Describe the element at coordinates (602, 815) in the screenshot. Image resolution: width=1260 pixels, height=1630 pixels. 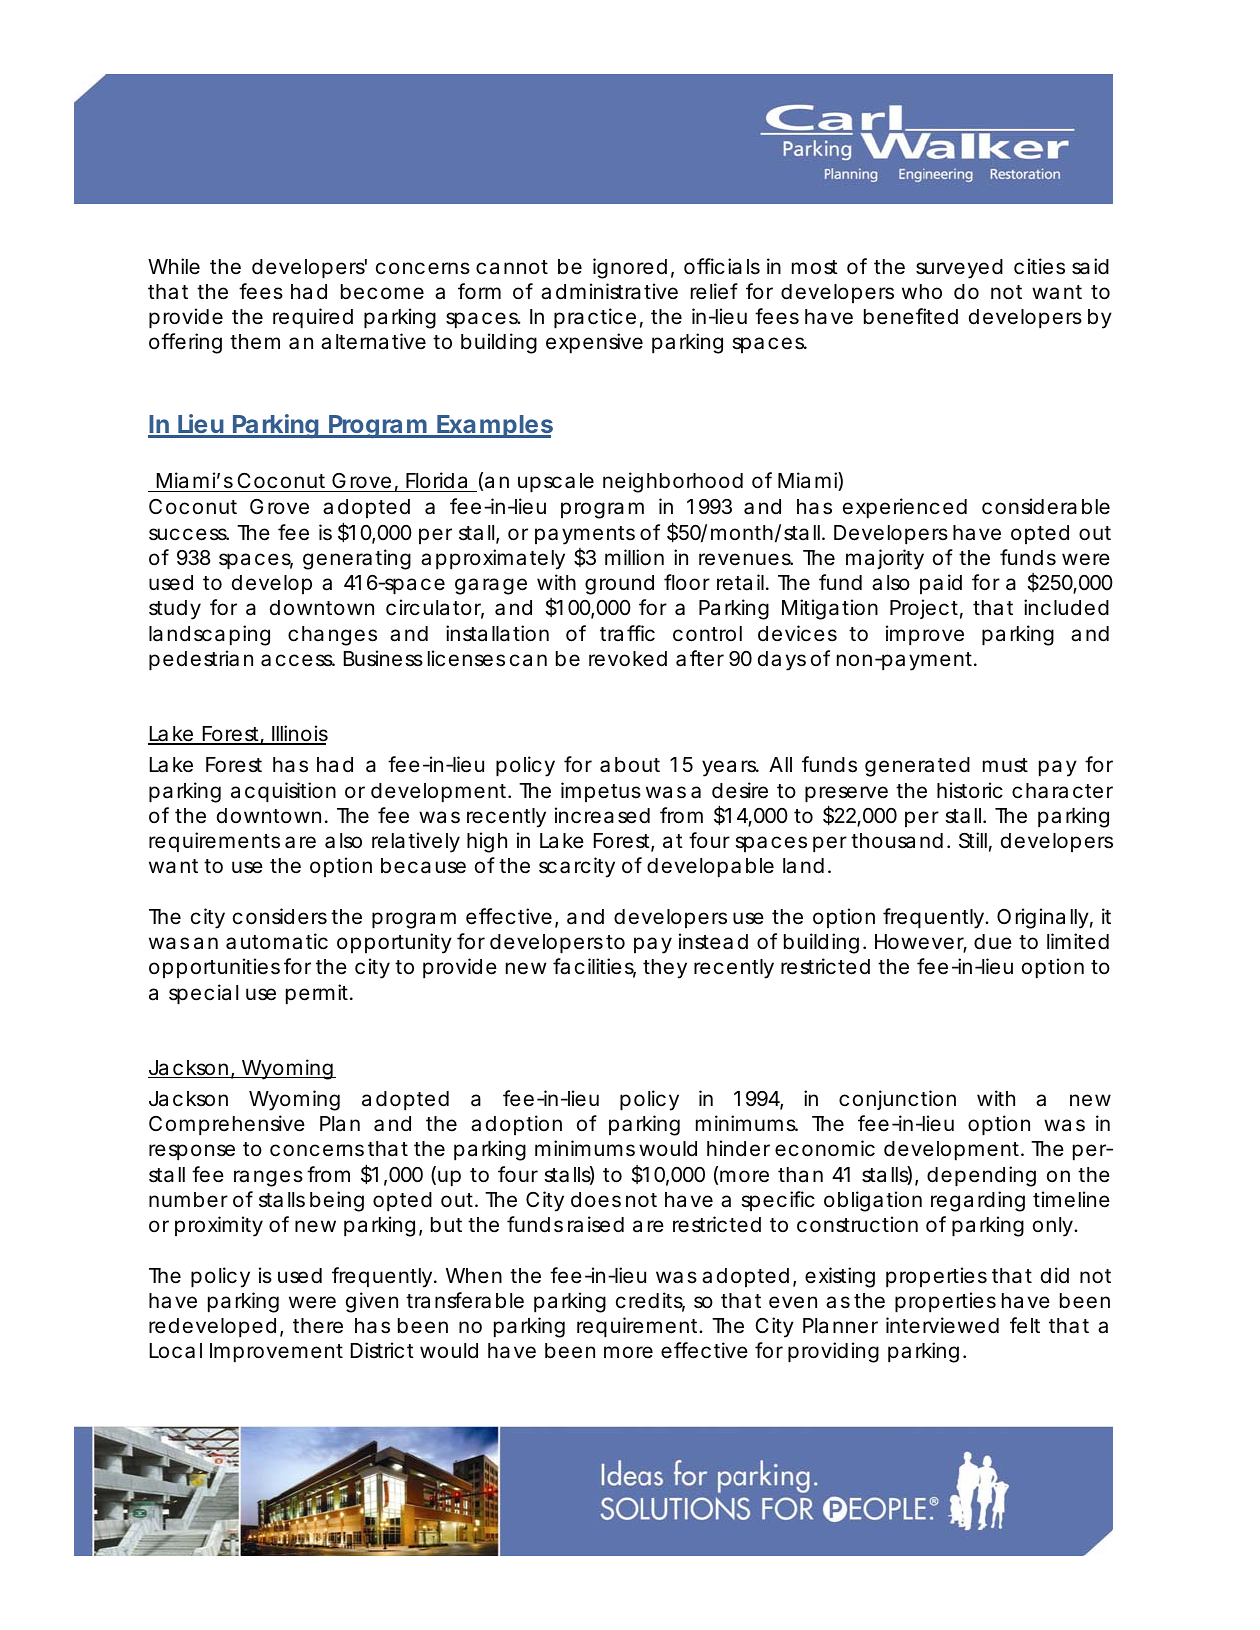
I see `increased` at that location.
